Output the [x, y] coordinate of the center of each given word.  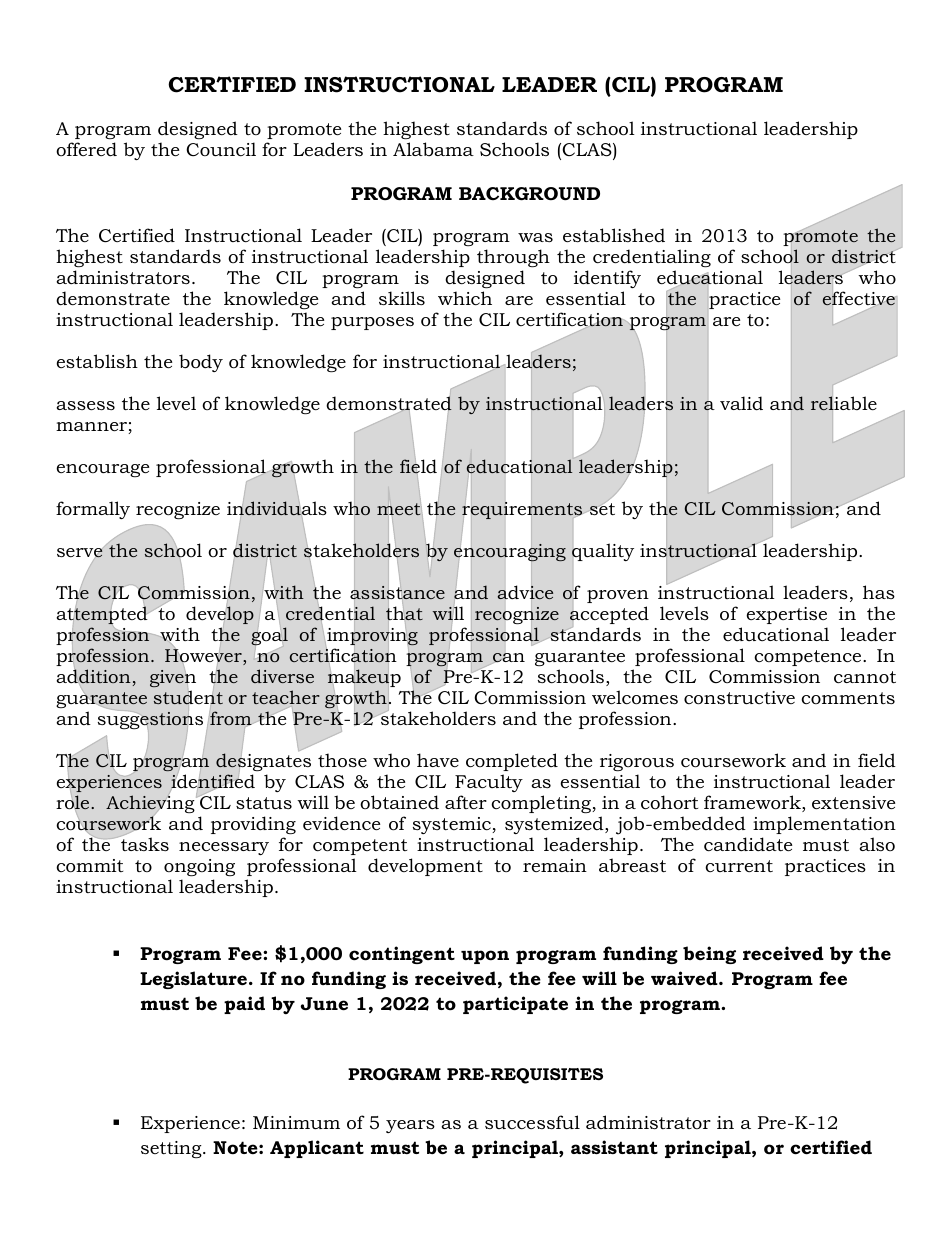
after [466, 802]
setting [172, 1149]
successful [532, 1122]
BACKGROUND [529, 194]
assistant [614, 1147]
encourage [103, 470]
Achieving [150, 804]
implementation [824, 825]
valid [741, 403]
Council [221, 149]
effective [859, 298]
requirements [522, 510]
